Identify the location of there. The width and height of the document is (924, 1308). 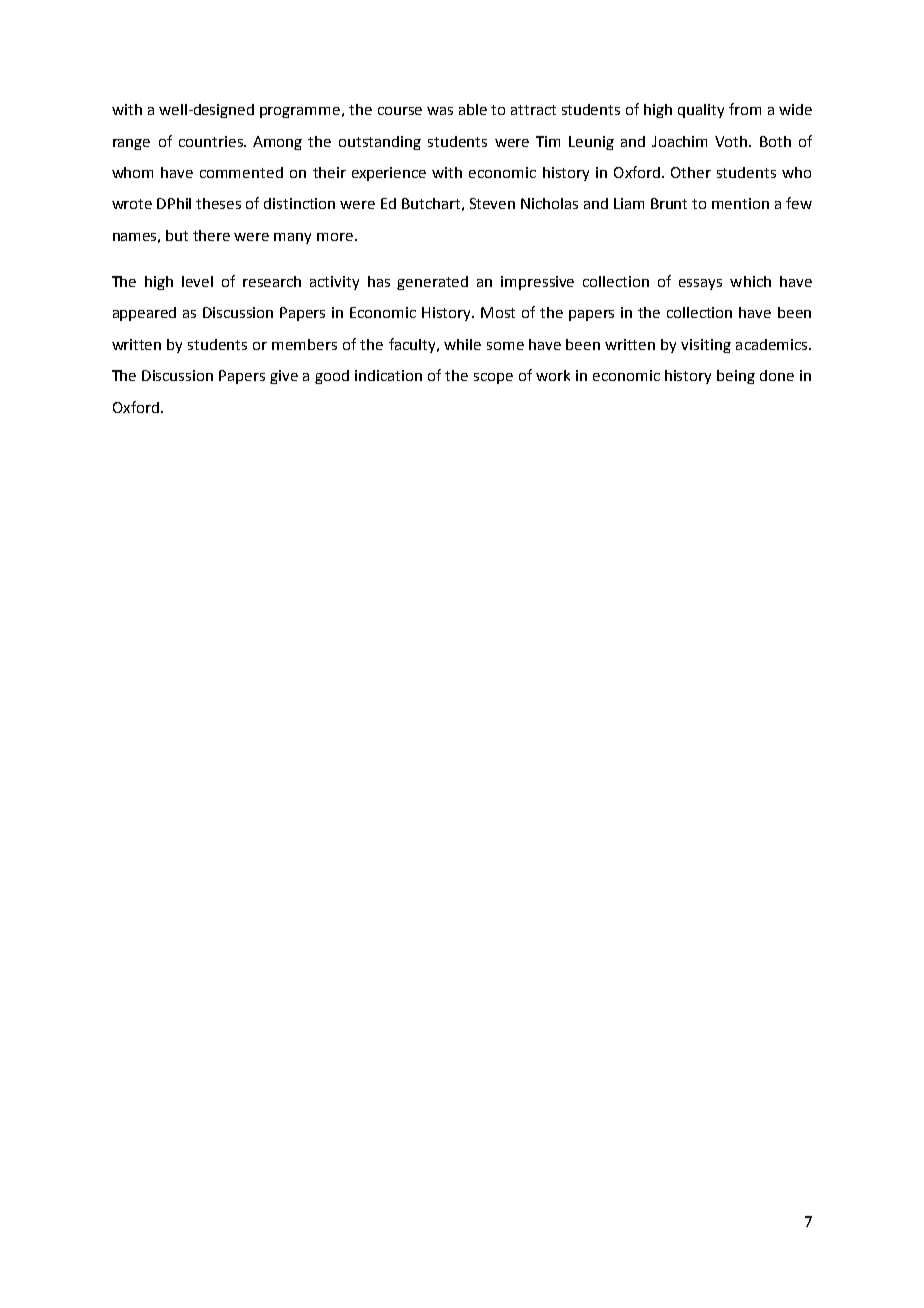
(211, 235).
